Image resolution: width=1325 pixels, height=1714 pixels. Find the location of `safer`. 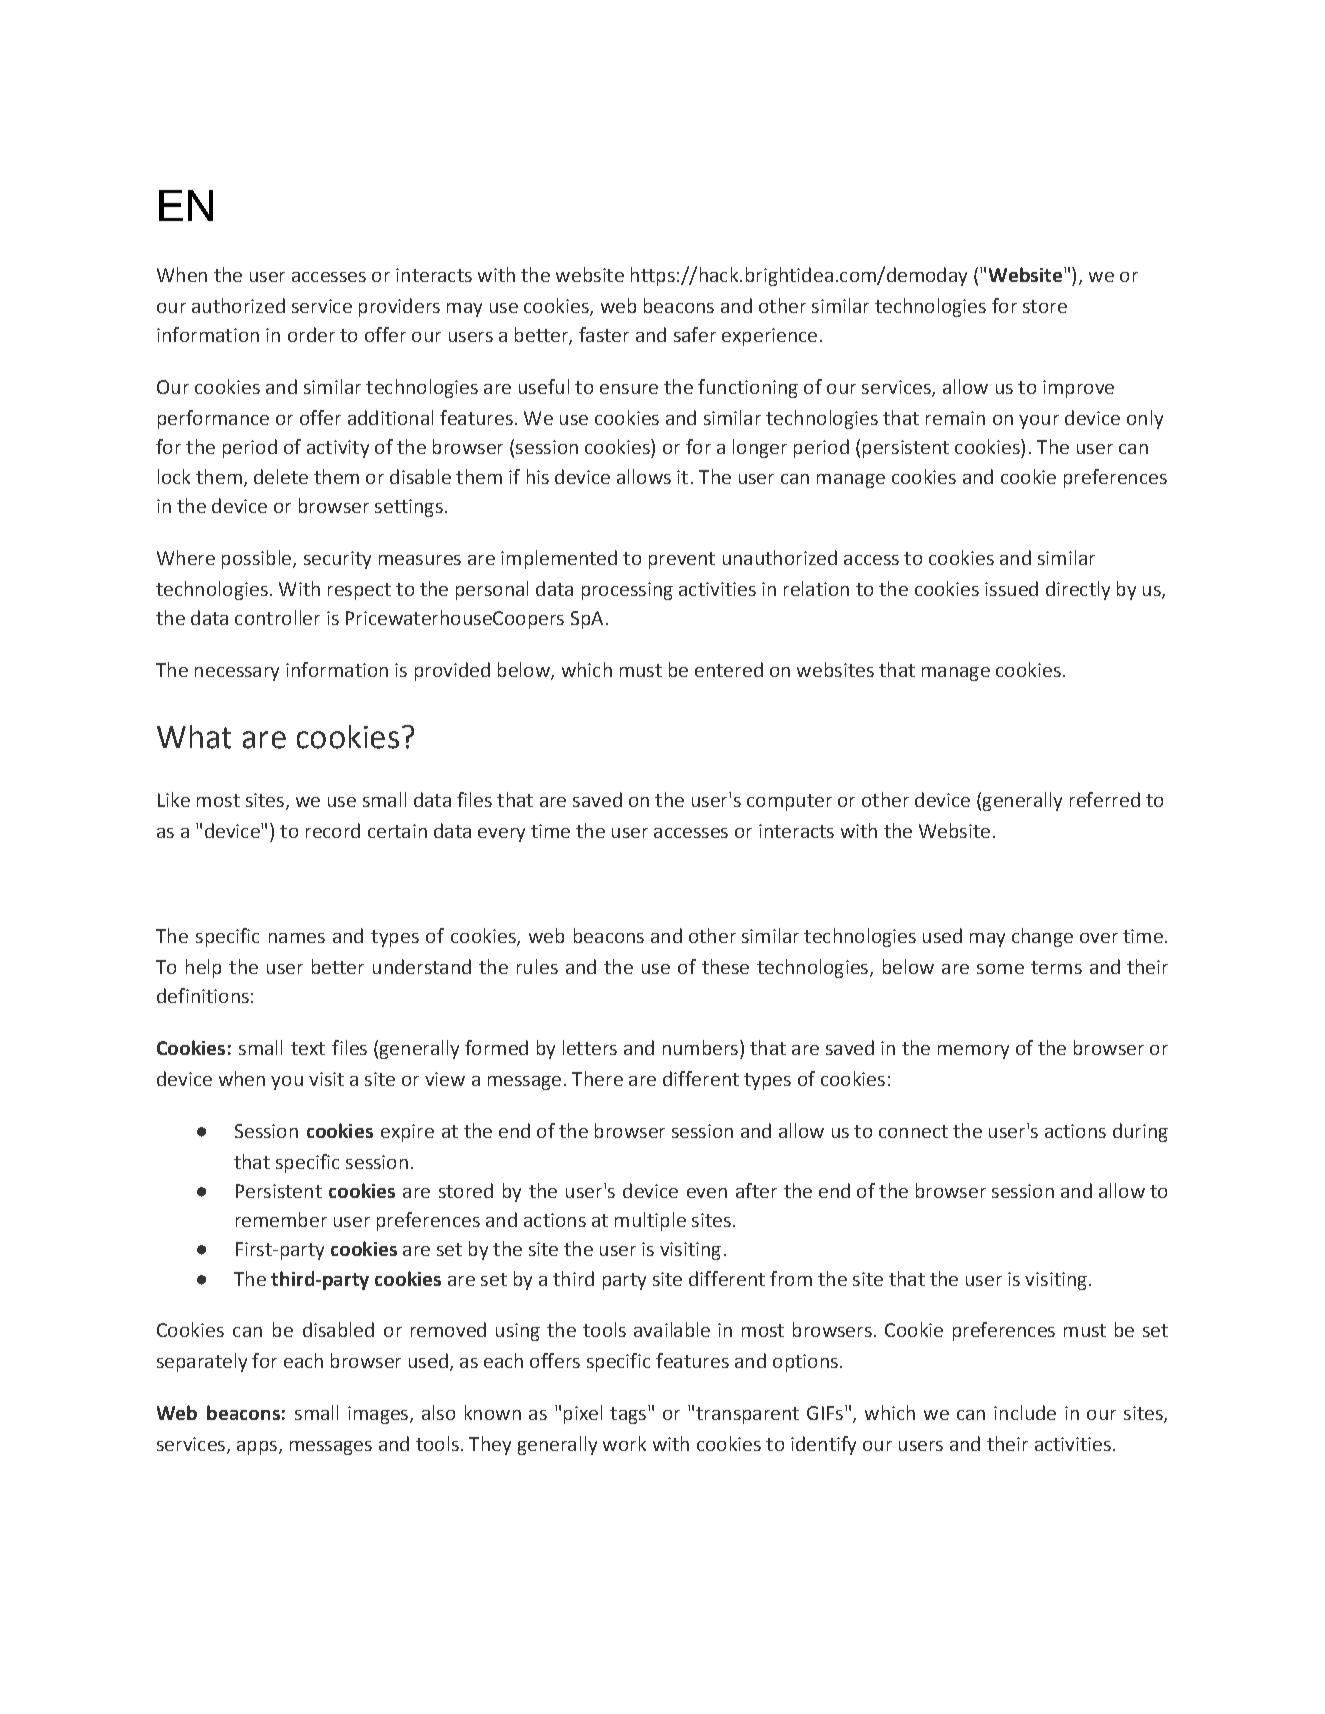

safer is located at coordinates (695, 334).
